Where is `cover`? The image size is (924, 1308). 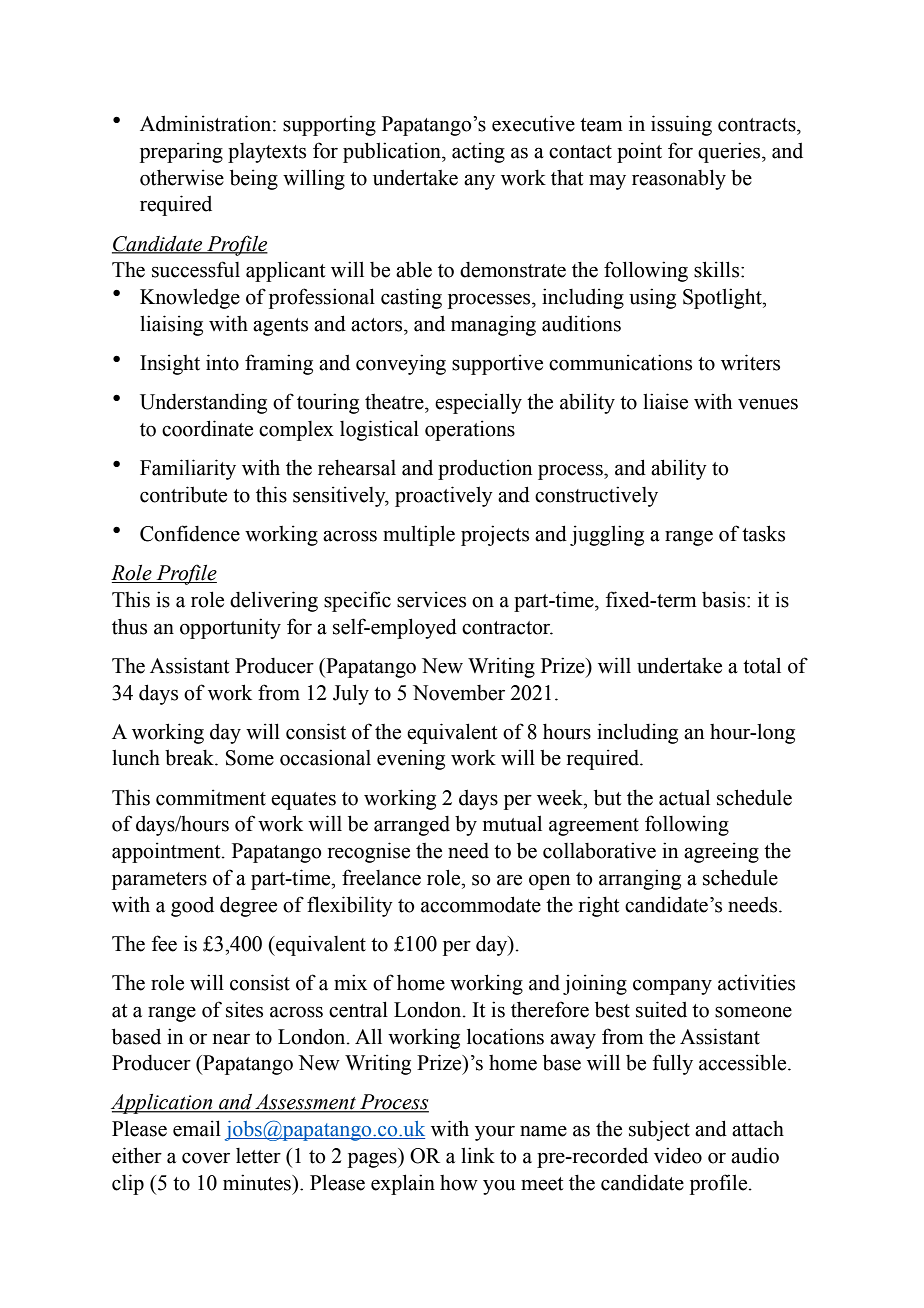
cover is located at coordinates (206, 1158).
